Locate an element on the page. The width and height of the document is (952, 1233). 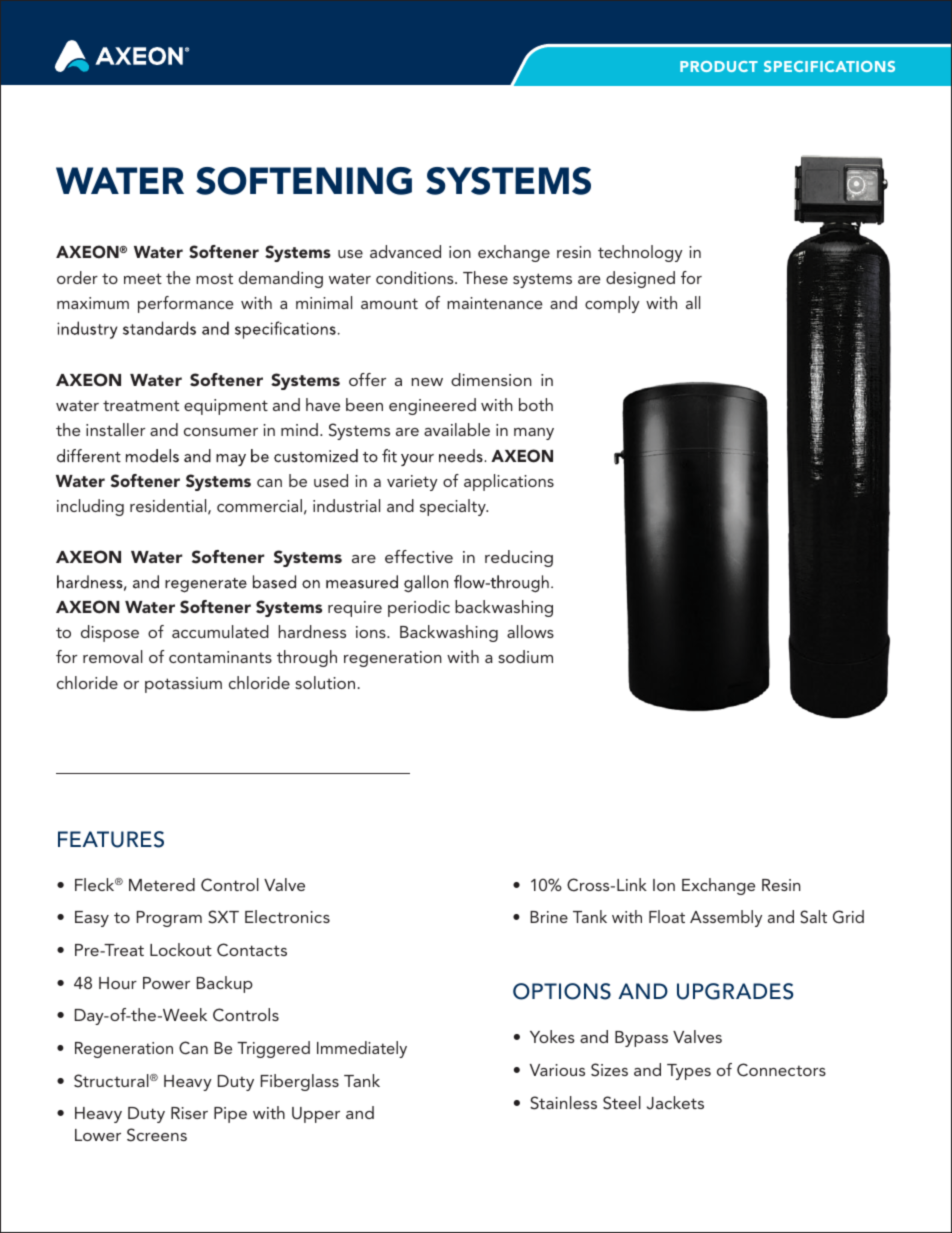
Brine is located at coordinates (549, 917).
